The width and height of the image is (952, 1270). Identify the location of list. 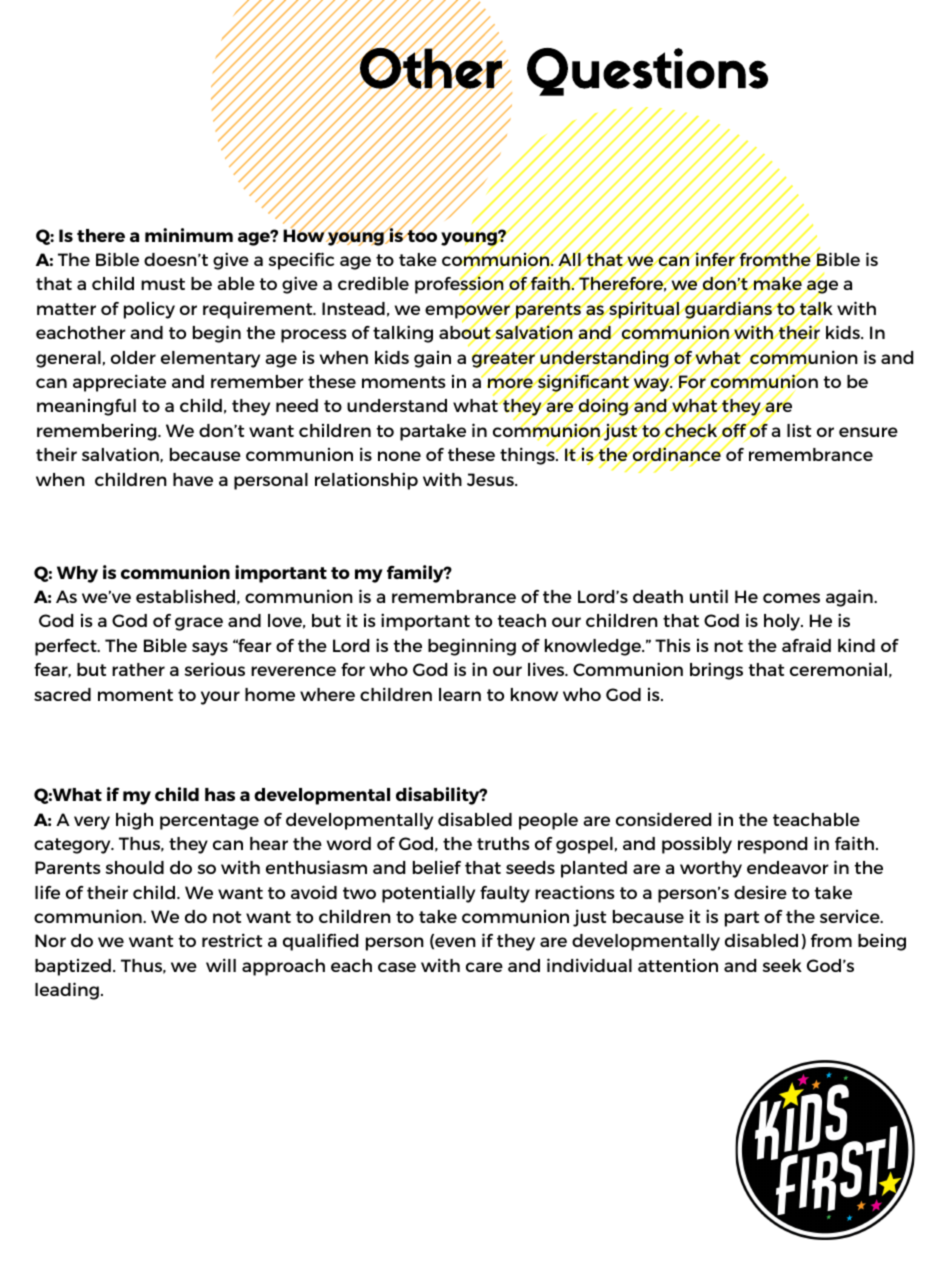
(799, 430).
